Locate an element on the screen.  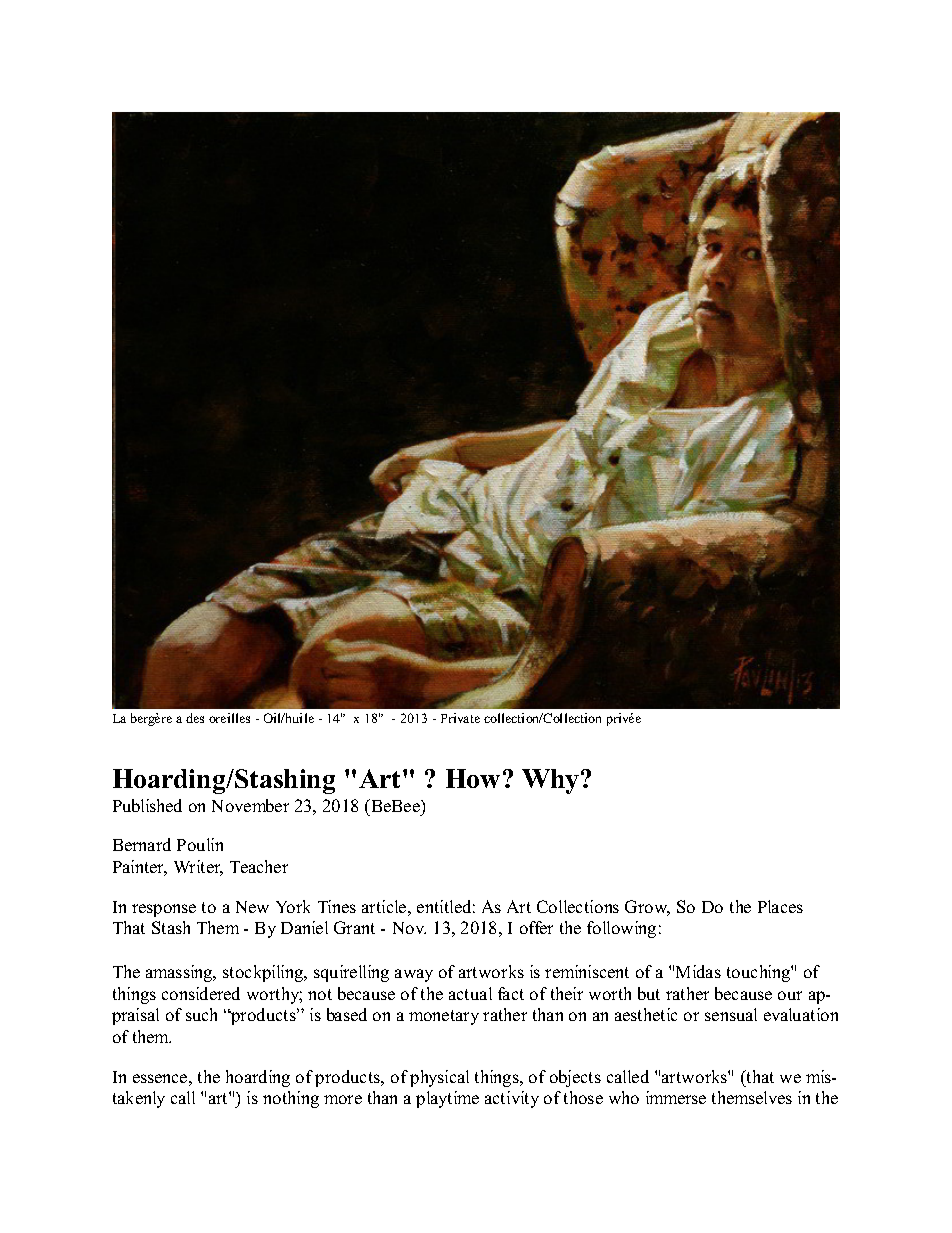
Why is located at coordinates (552, 781).
